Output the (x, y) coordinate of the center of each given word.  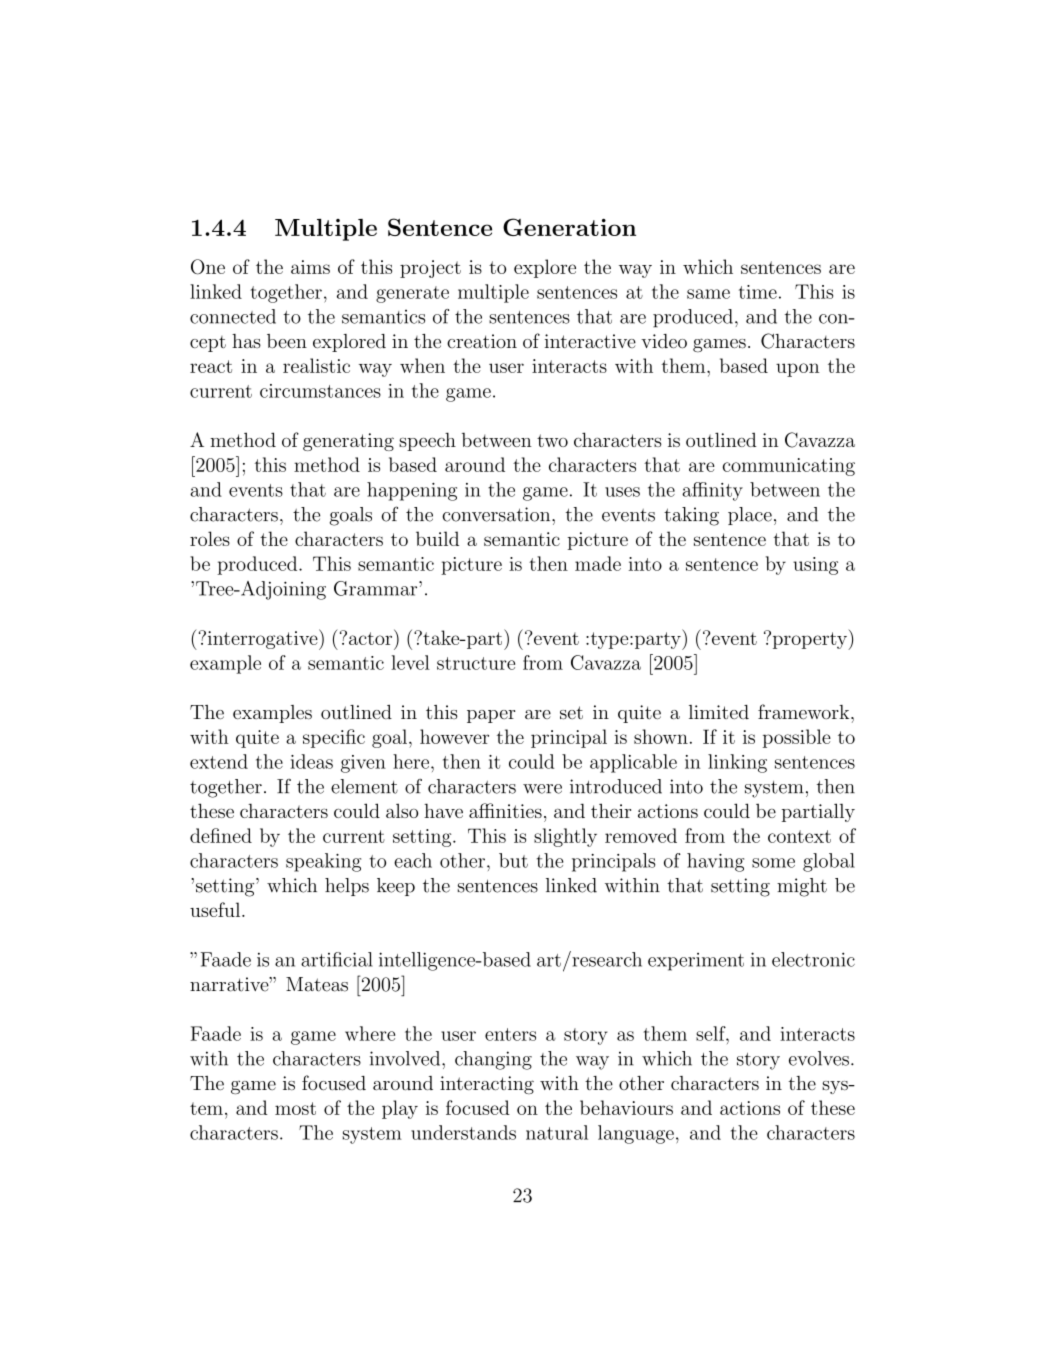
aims (310, 267)
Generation (569, 227)
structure (476, 663)
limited (719, 712)
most (295, 1108)
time (758, 292)
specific (334, 738)
